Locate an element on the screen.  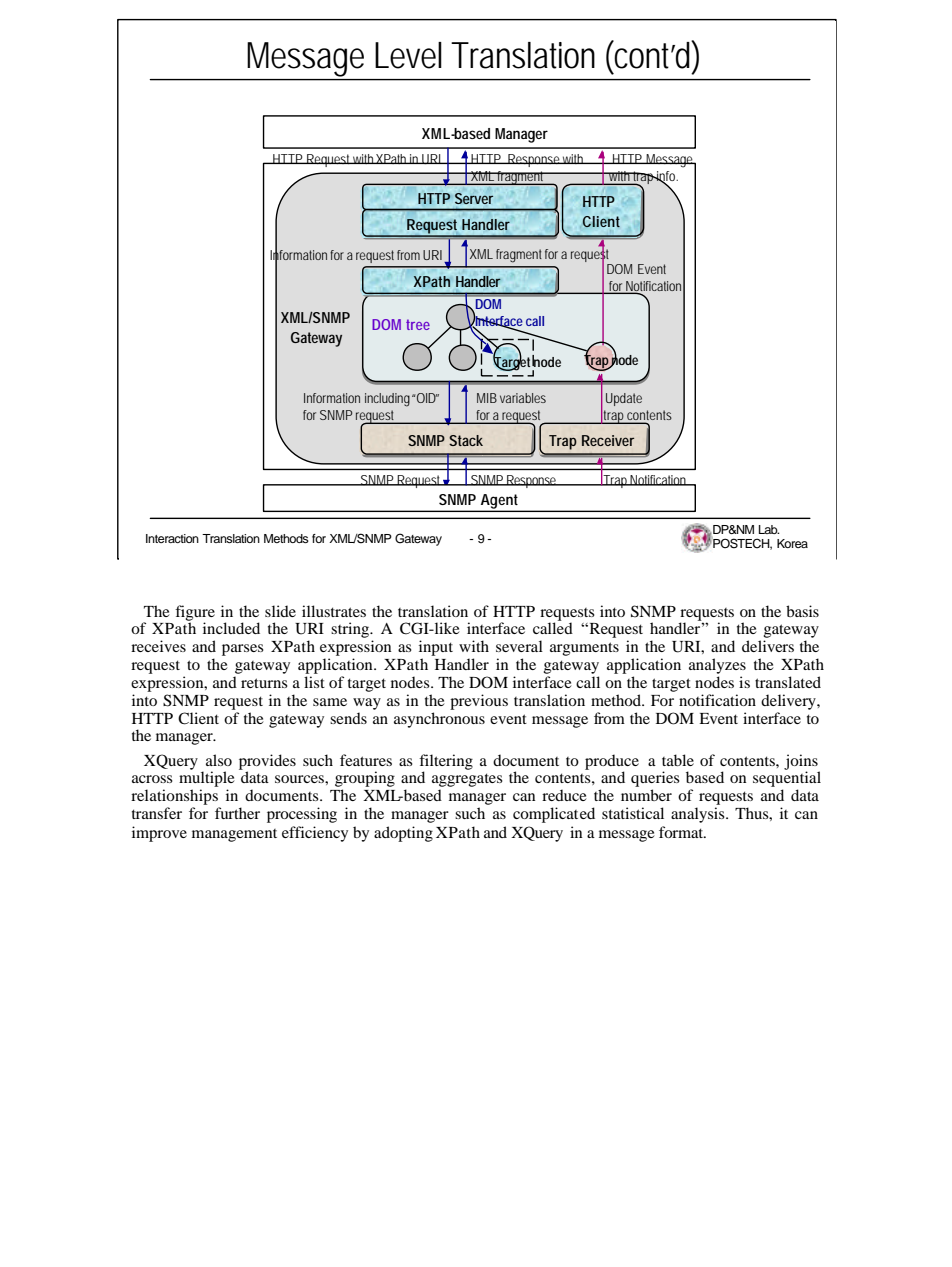
Stack is located at coordinates (466, 440).
